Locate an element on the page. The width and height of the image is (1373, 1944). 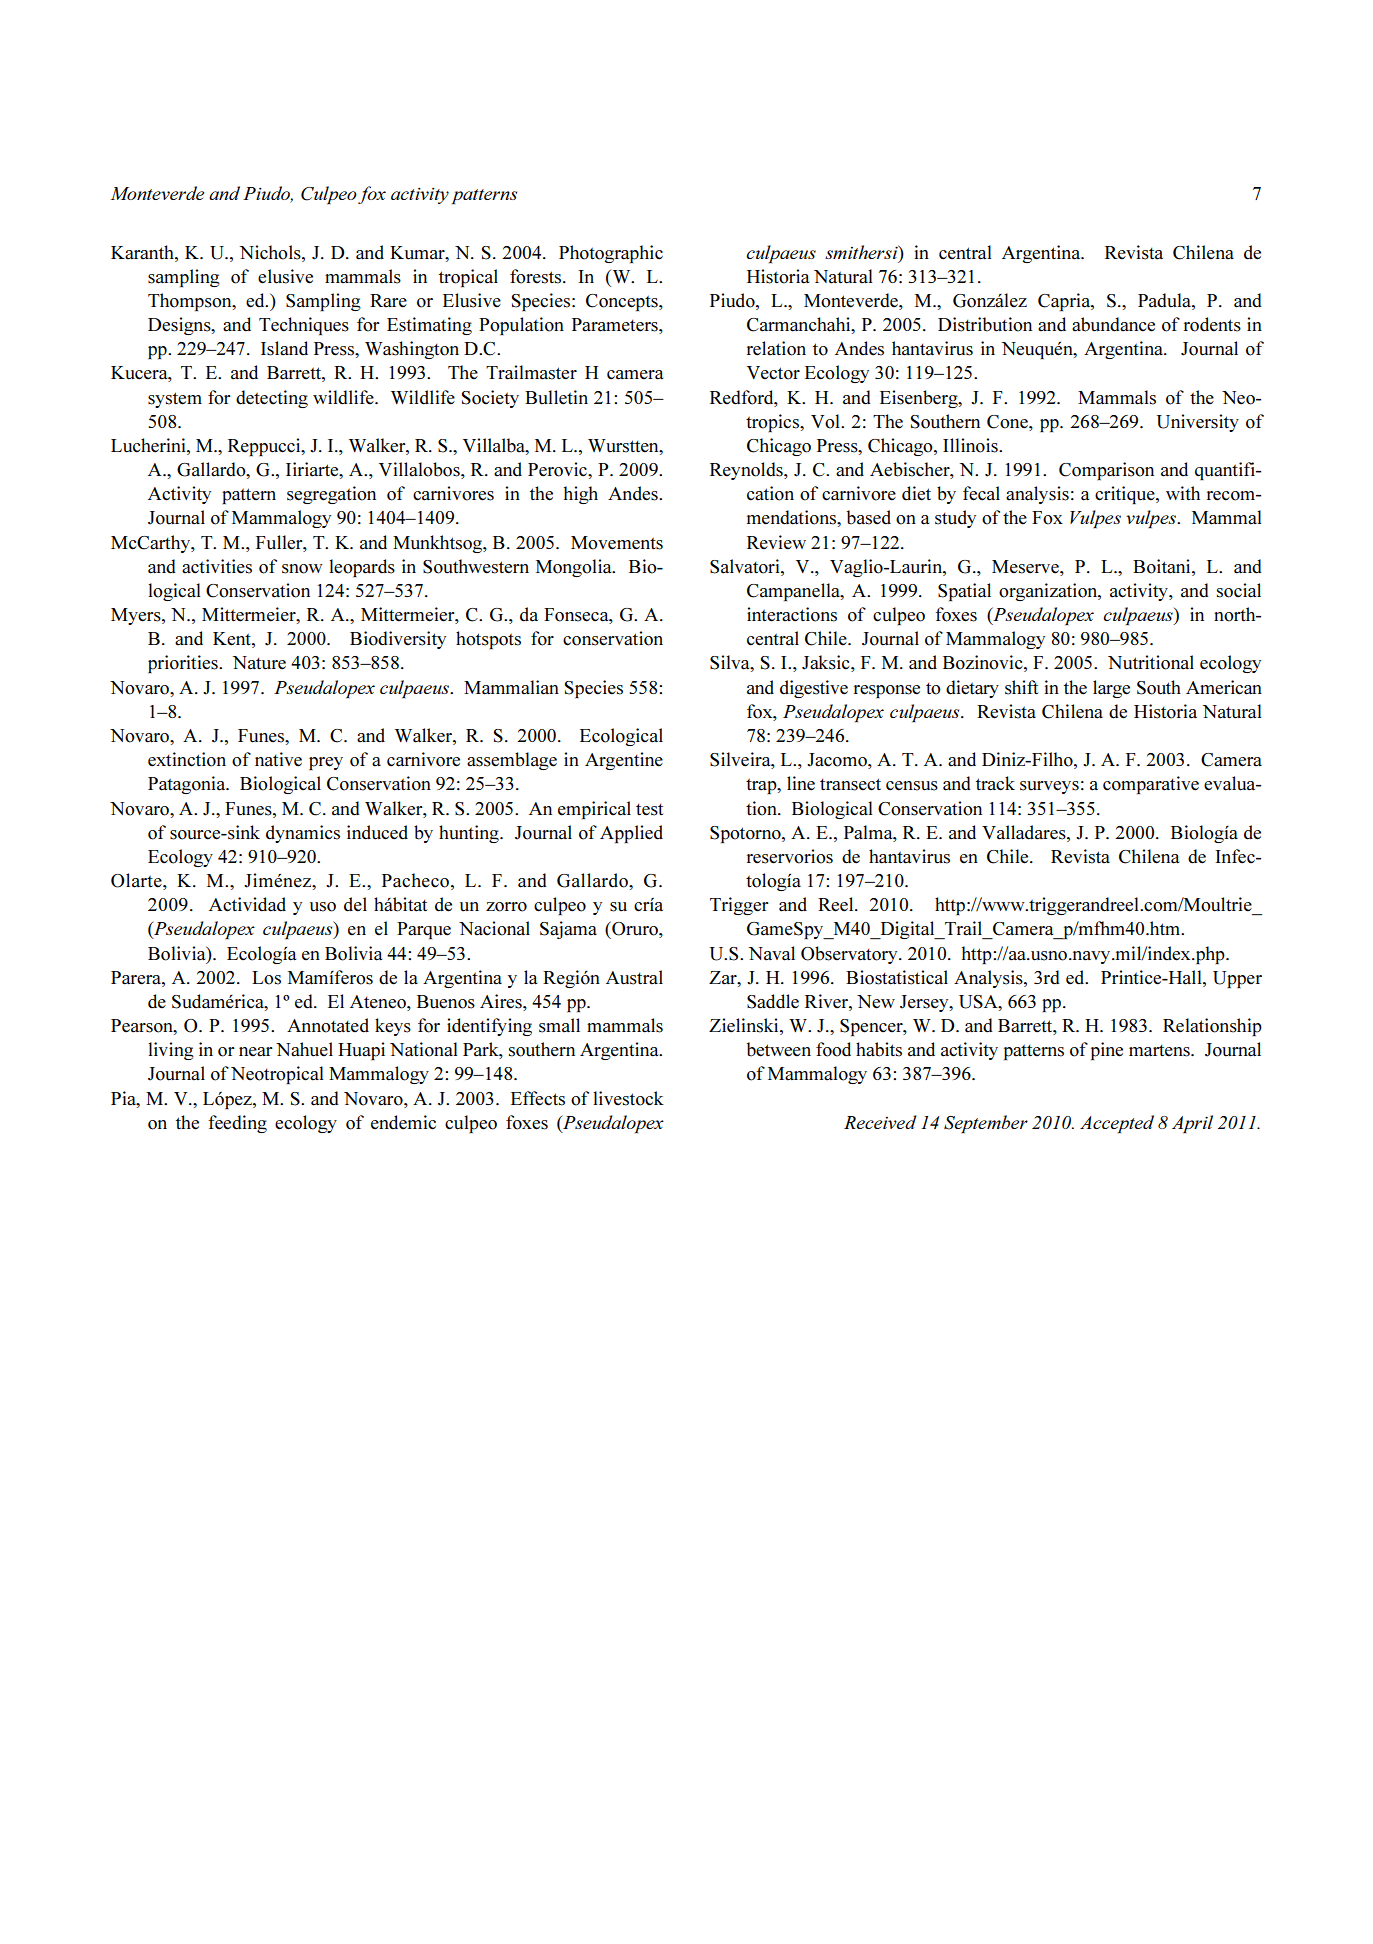
large is located at coordinates (1111, 689).
